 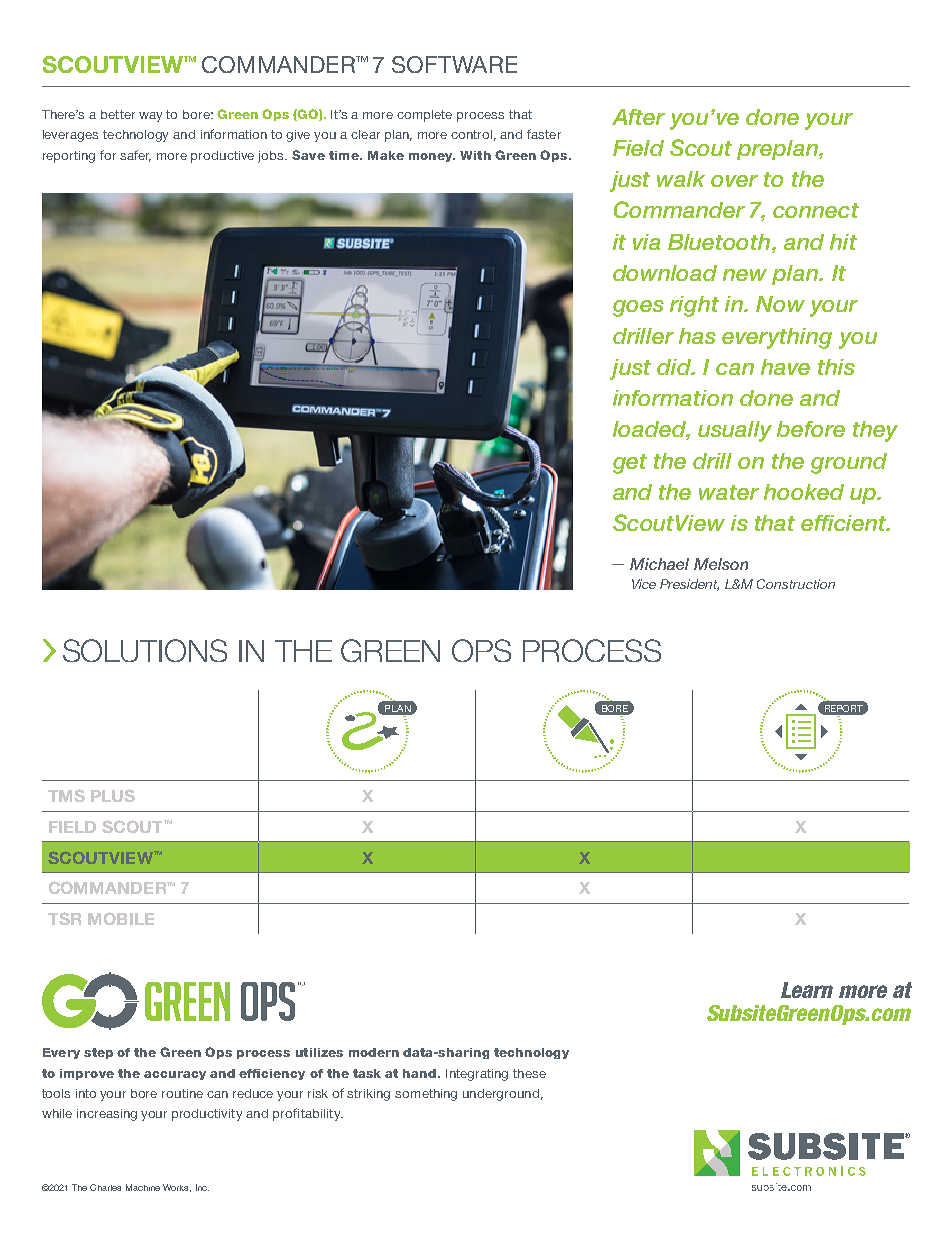 I want to click on complete, so click(x=424, y=116).
